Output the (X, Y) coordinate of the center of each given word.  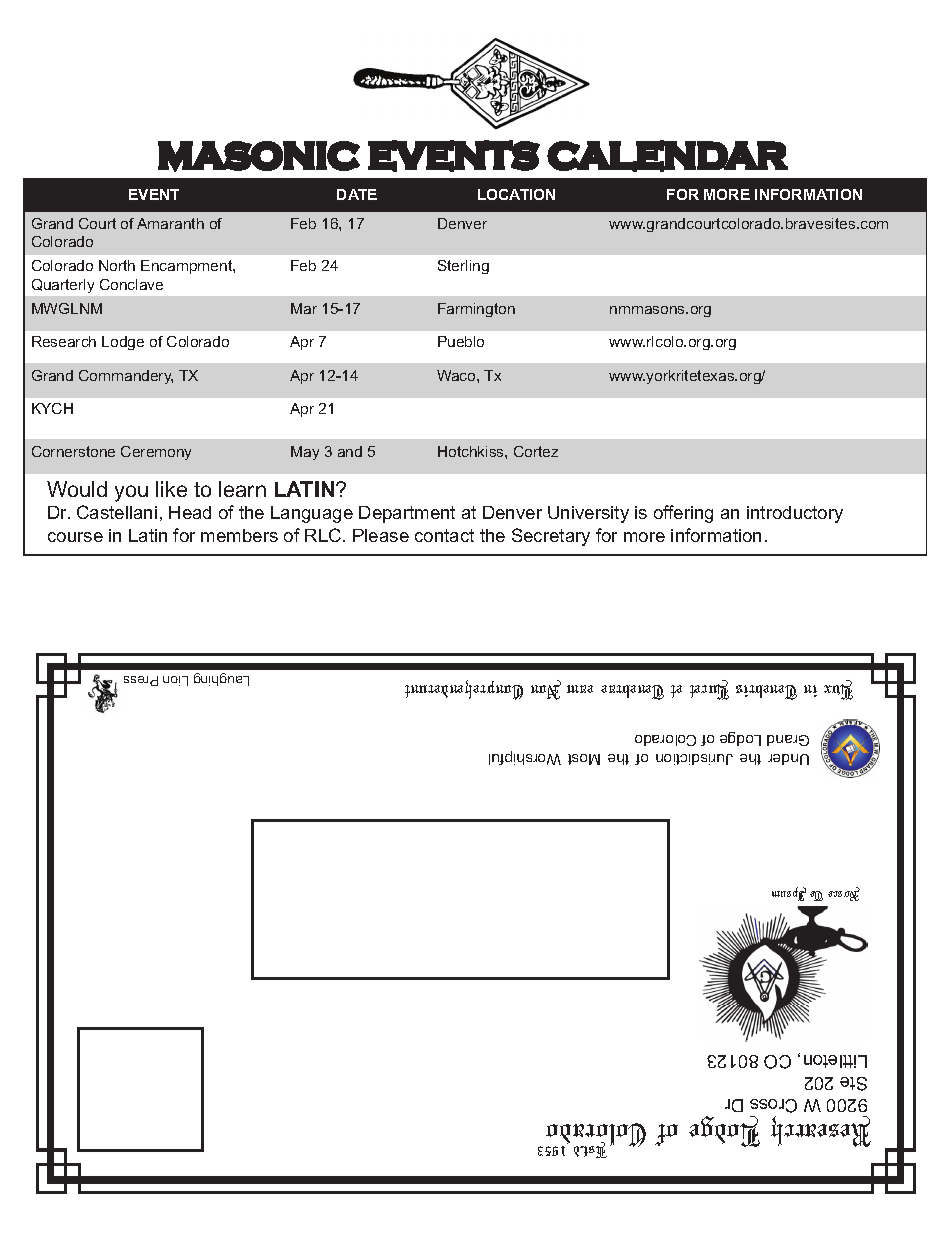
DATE (357, 194)
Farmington (476, 310)
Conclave (131, 284)
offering (683, 514)
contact (444, 535)
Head (190, 512)
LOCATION (516, 194)
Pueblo (461, 341)
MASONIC (259, 156)
